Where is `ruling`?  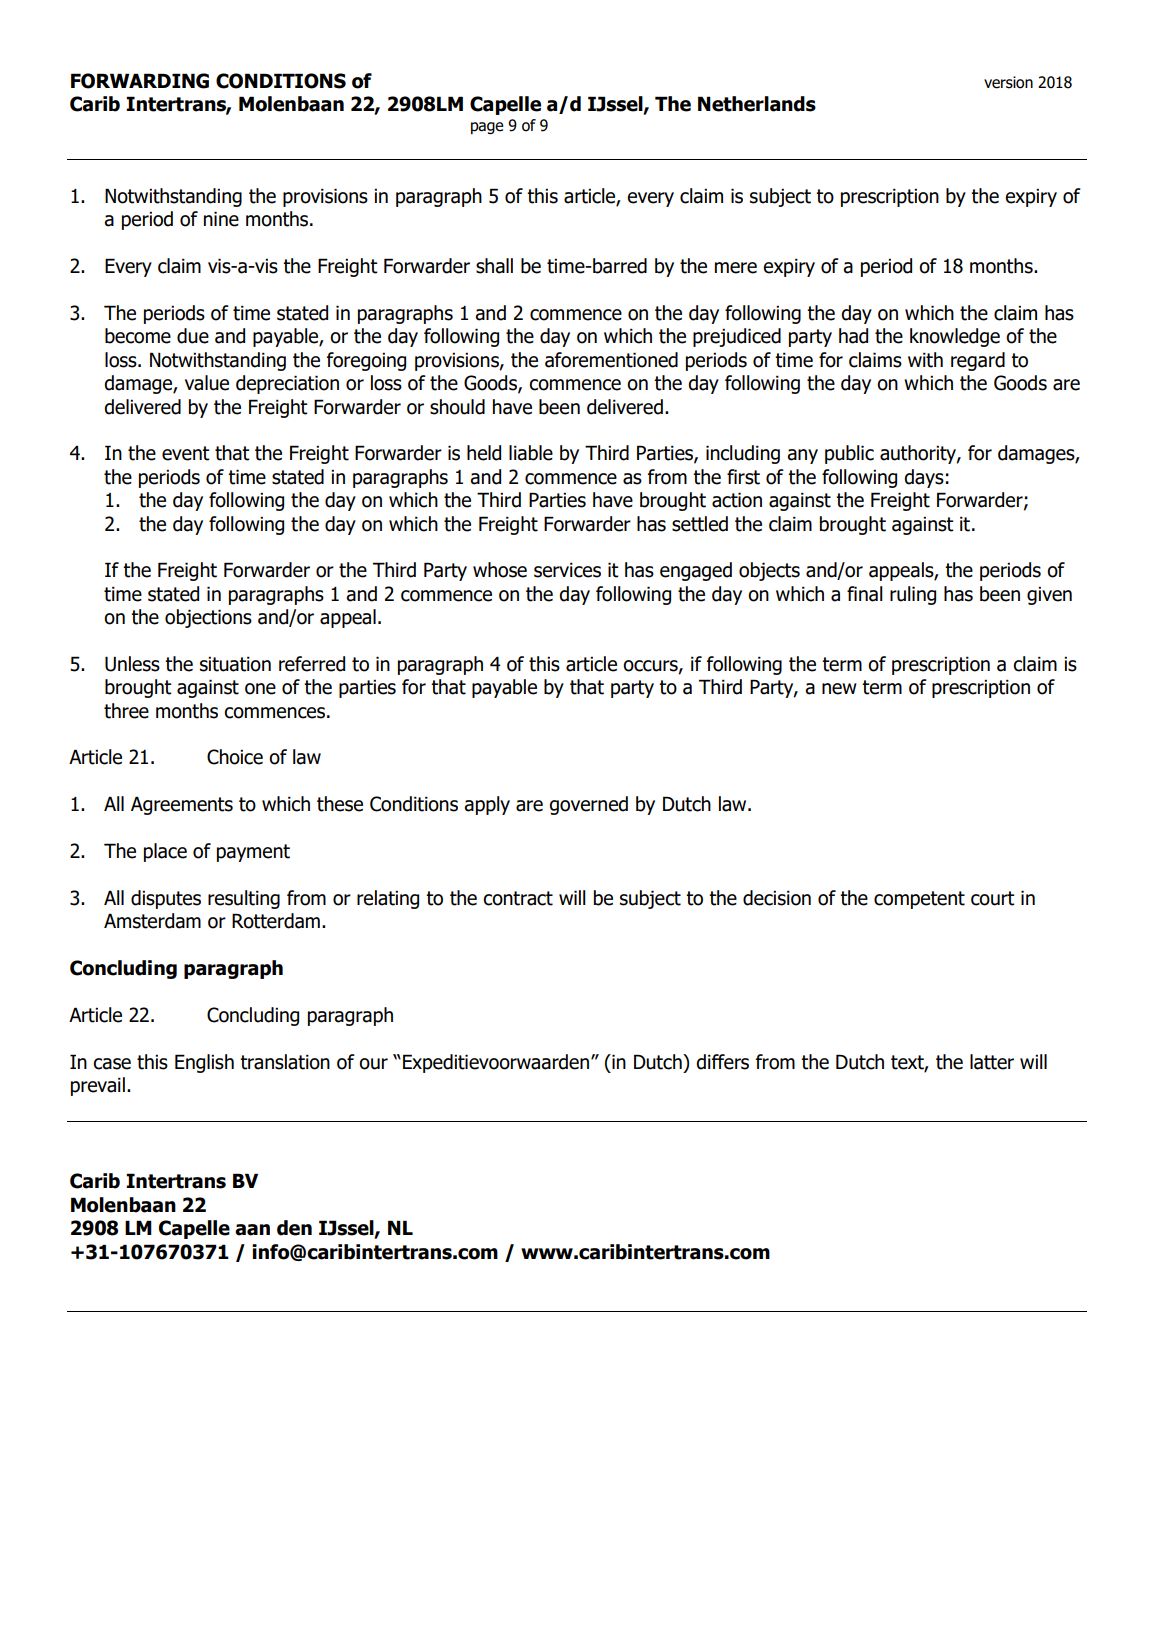
ruling is located at coordinates (913, 595).
